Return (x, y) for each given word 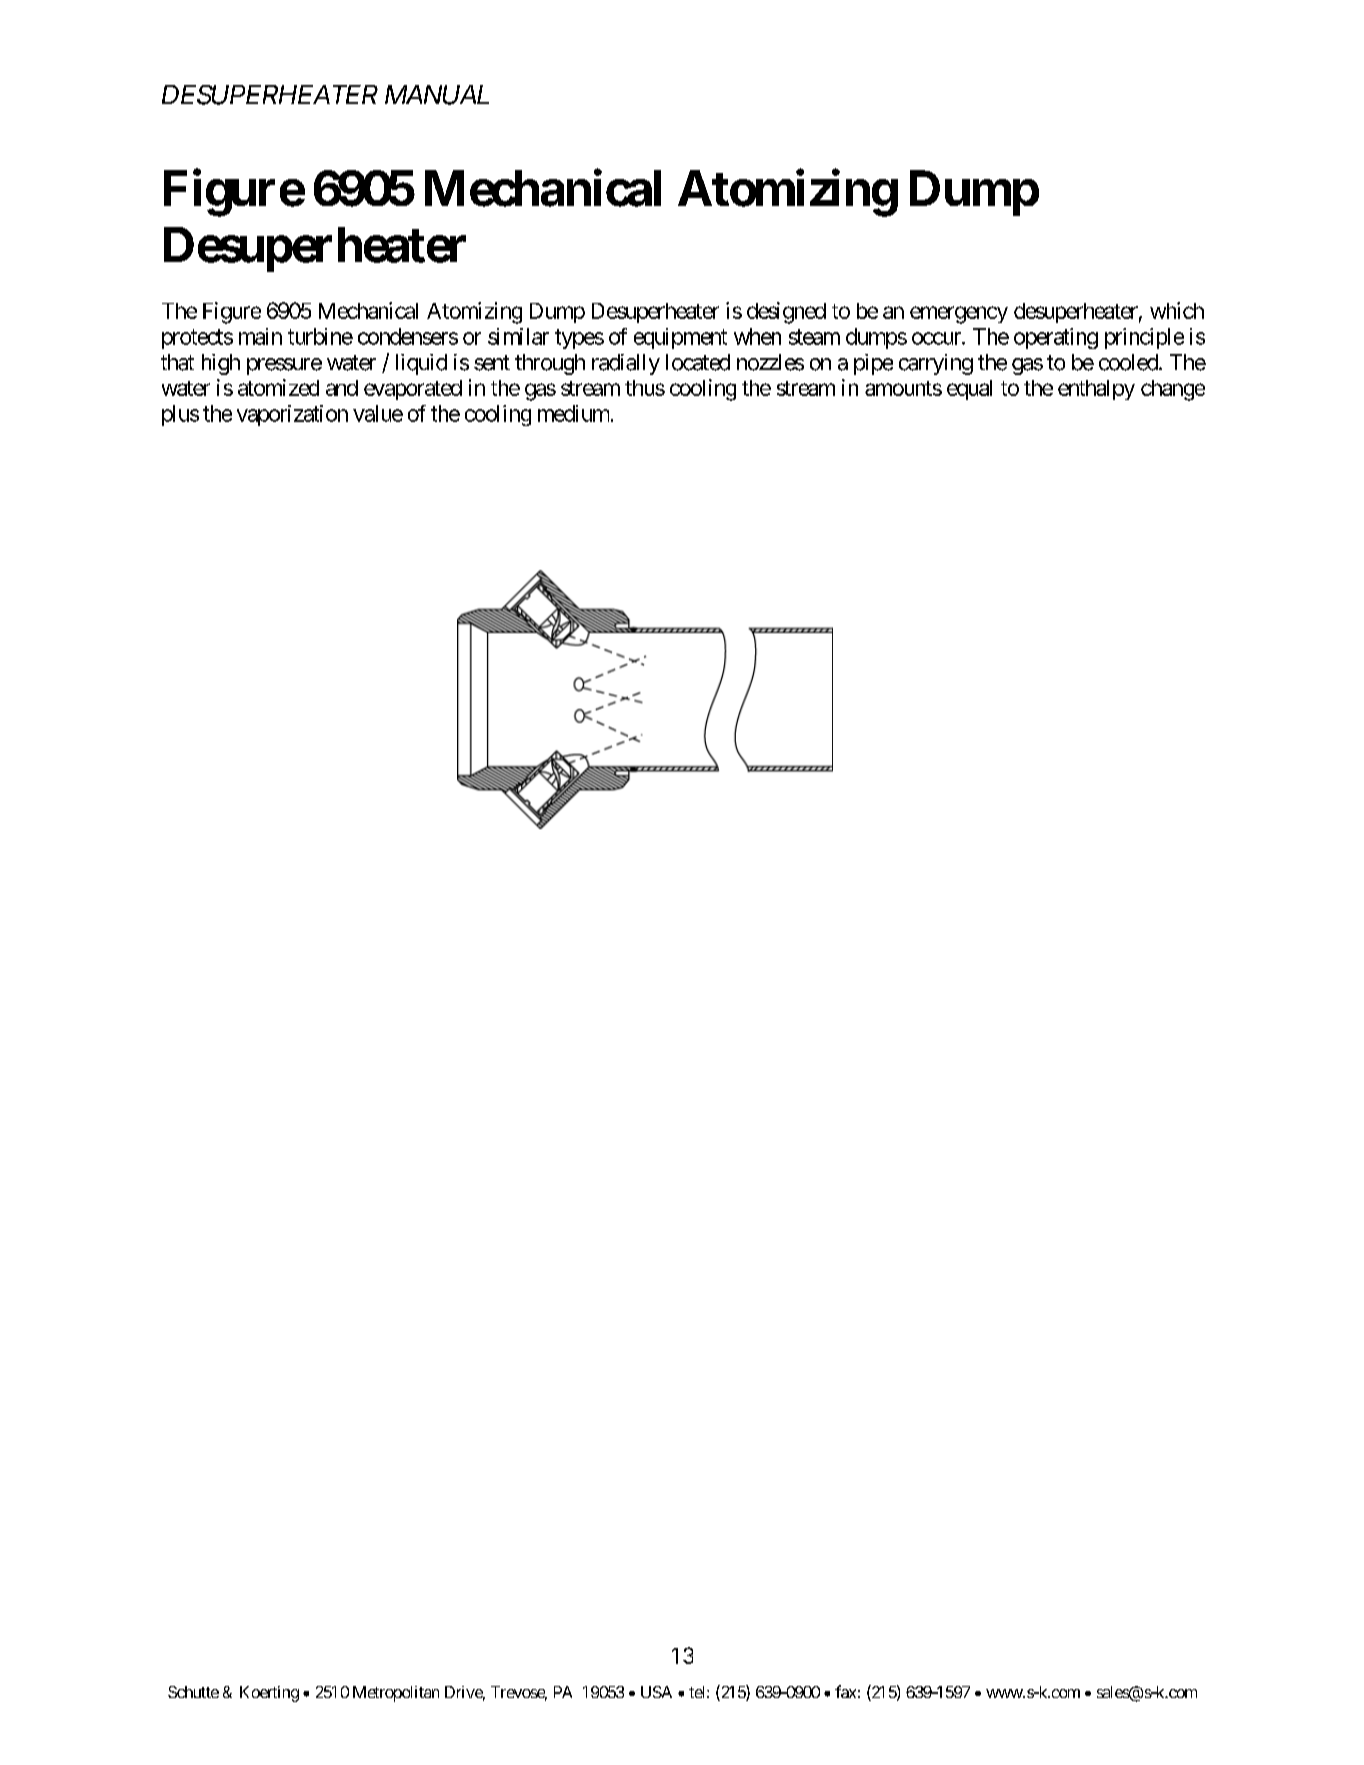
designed (786, 313)
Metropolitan (396, 1694)
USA (656, 1692)
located (698, 362)
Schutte (193, 1692)
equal (969, 390)
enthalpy (1096, 390)
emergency (959, 315)
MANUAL (437, 95)
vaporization (292, 415)
